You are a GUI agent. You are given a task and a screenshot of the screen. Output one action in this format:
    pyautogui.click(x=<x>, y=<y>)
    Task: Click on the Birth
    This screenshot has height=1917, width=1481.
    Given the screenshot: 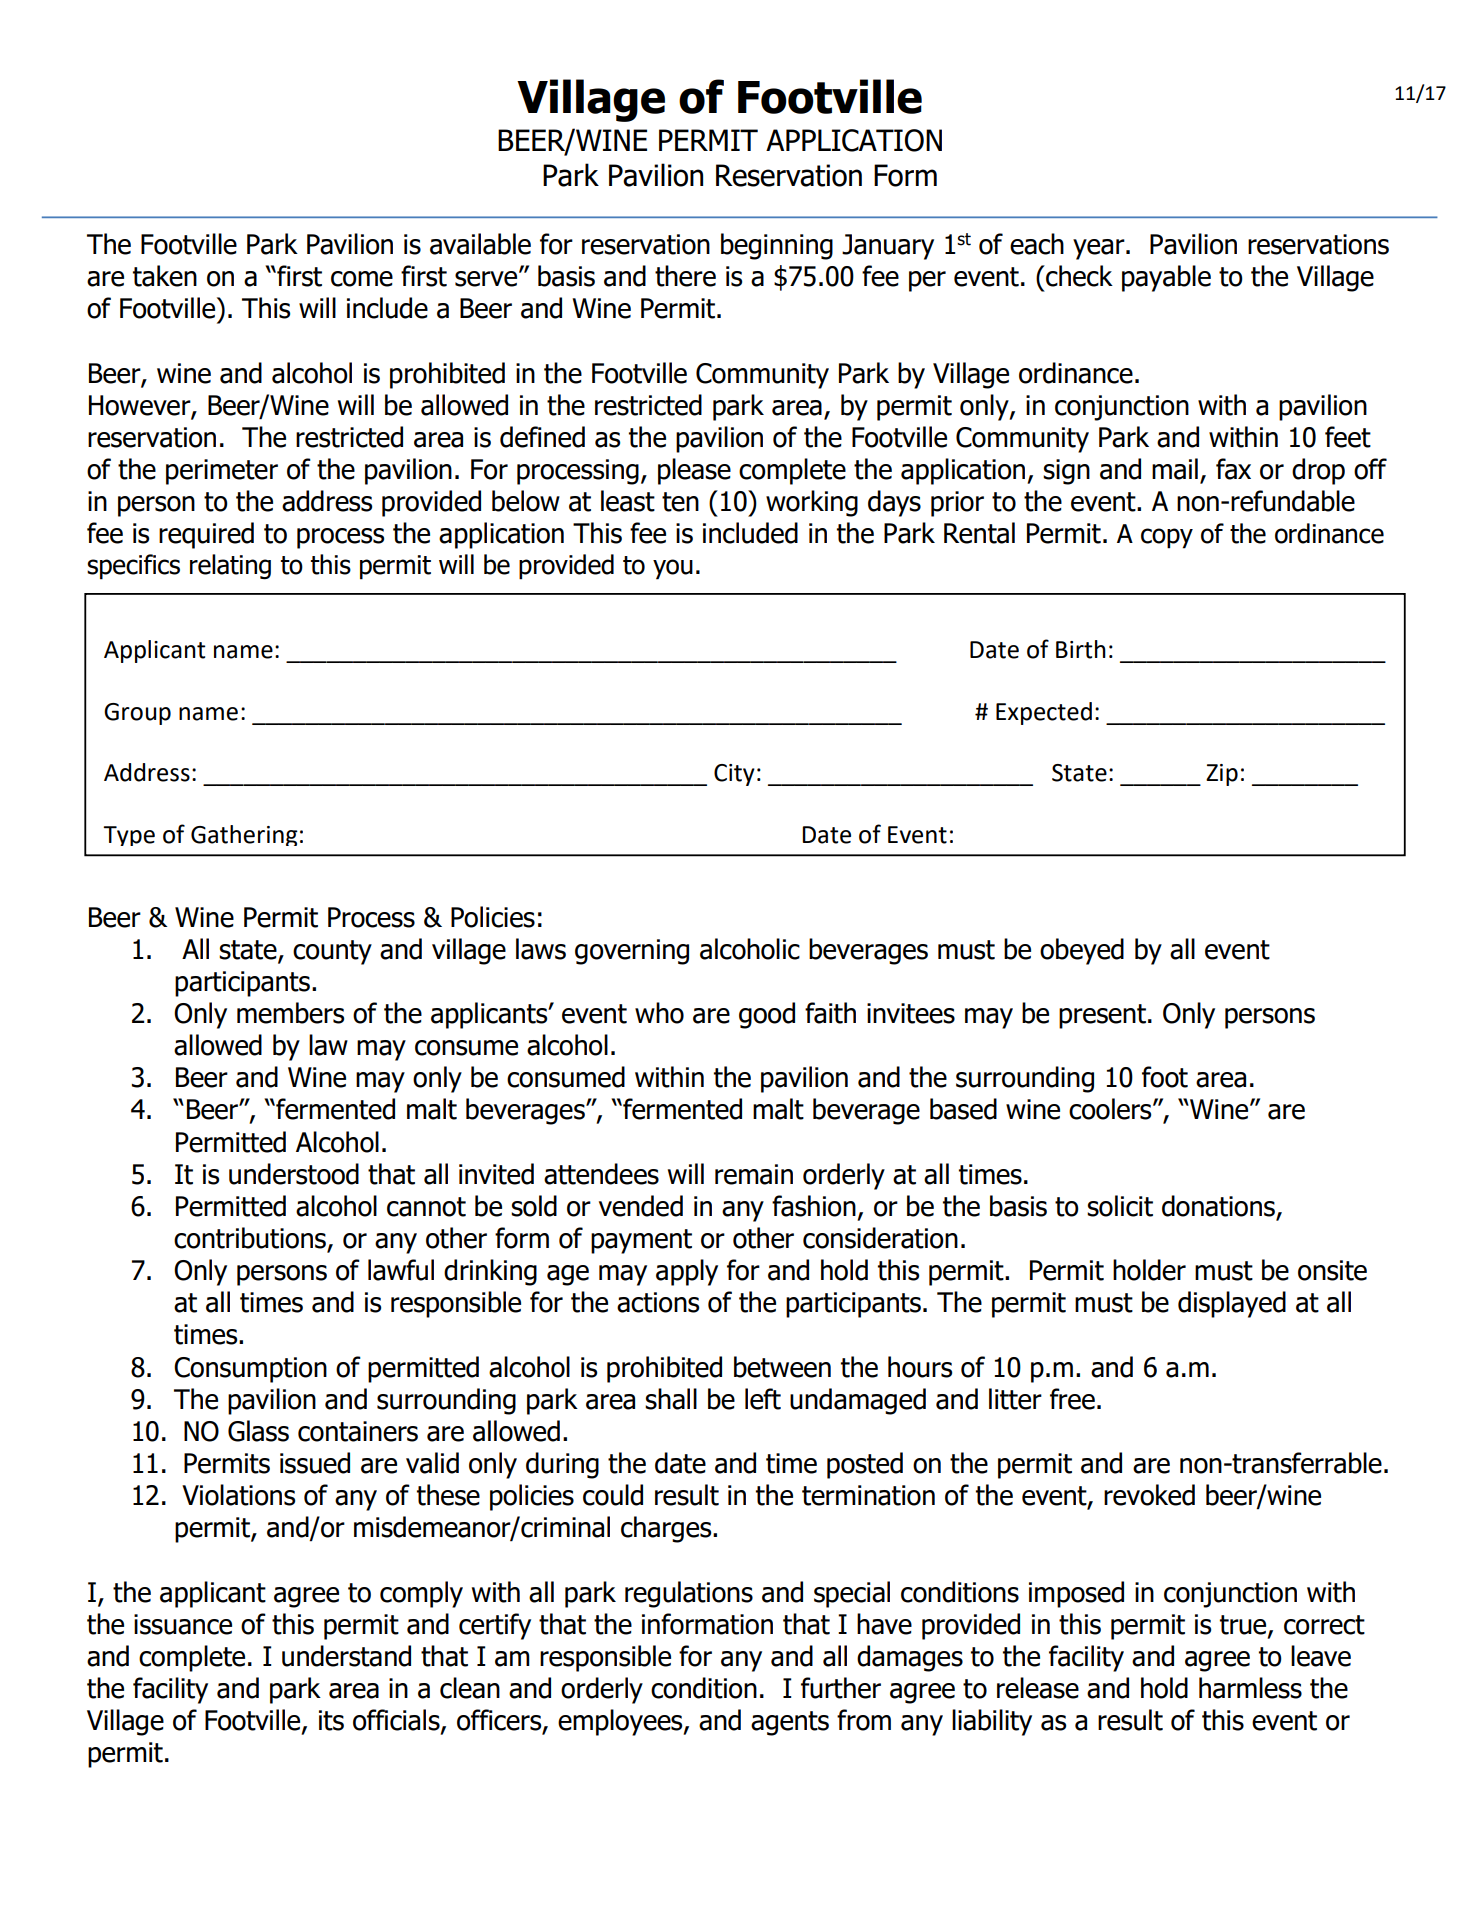 What is the action you would take?
    pyautogui.click(x=1081, y=649)
